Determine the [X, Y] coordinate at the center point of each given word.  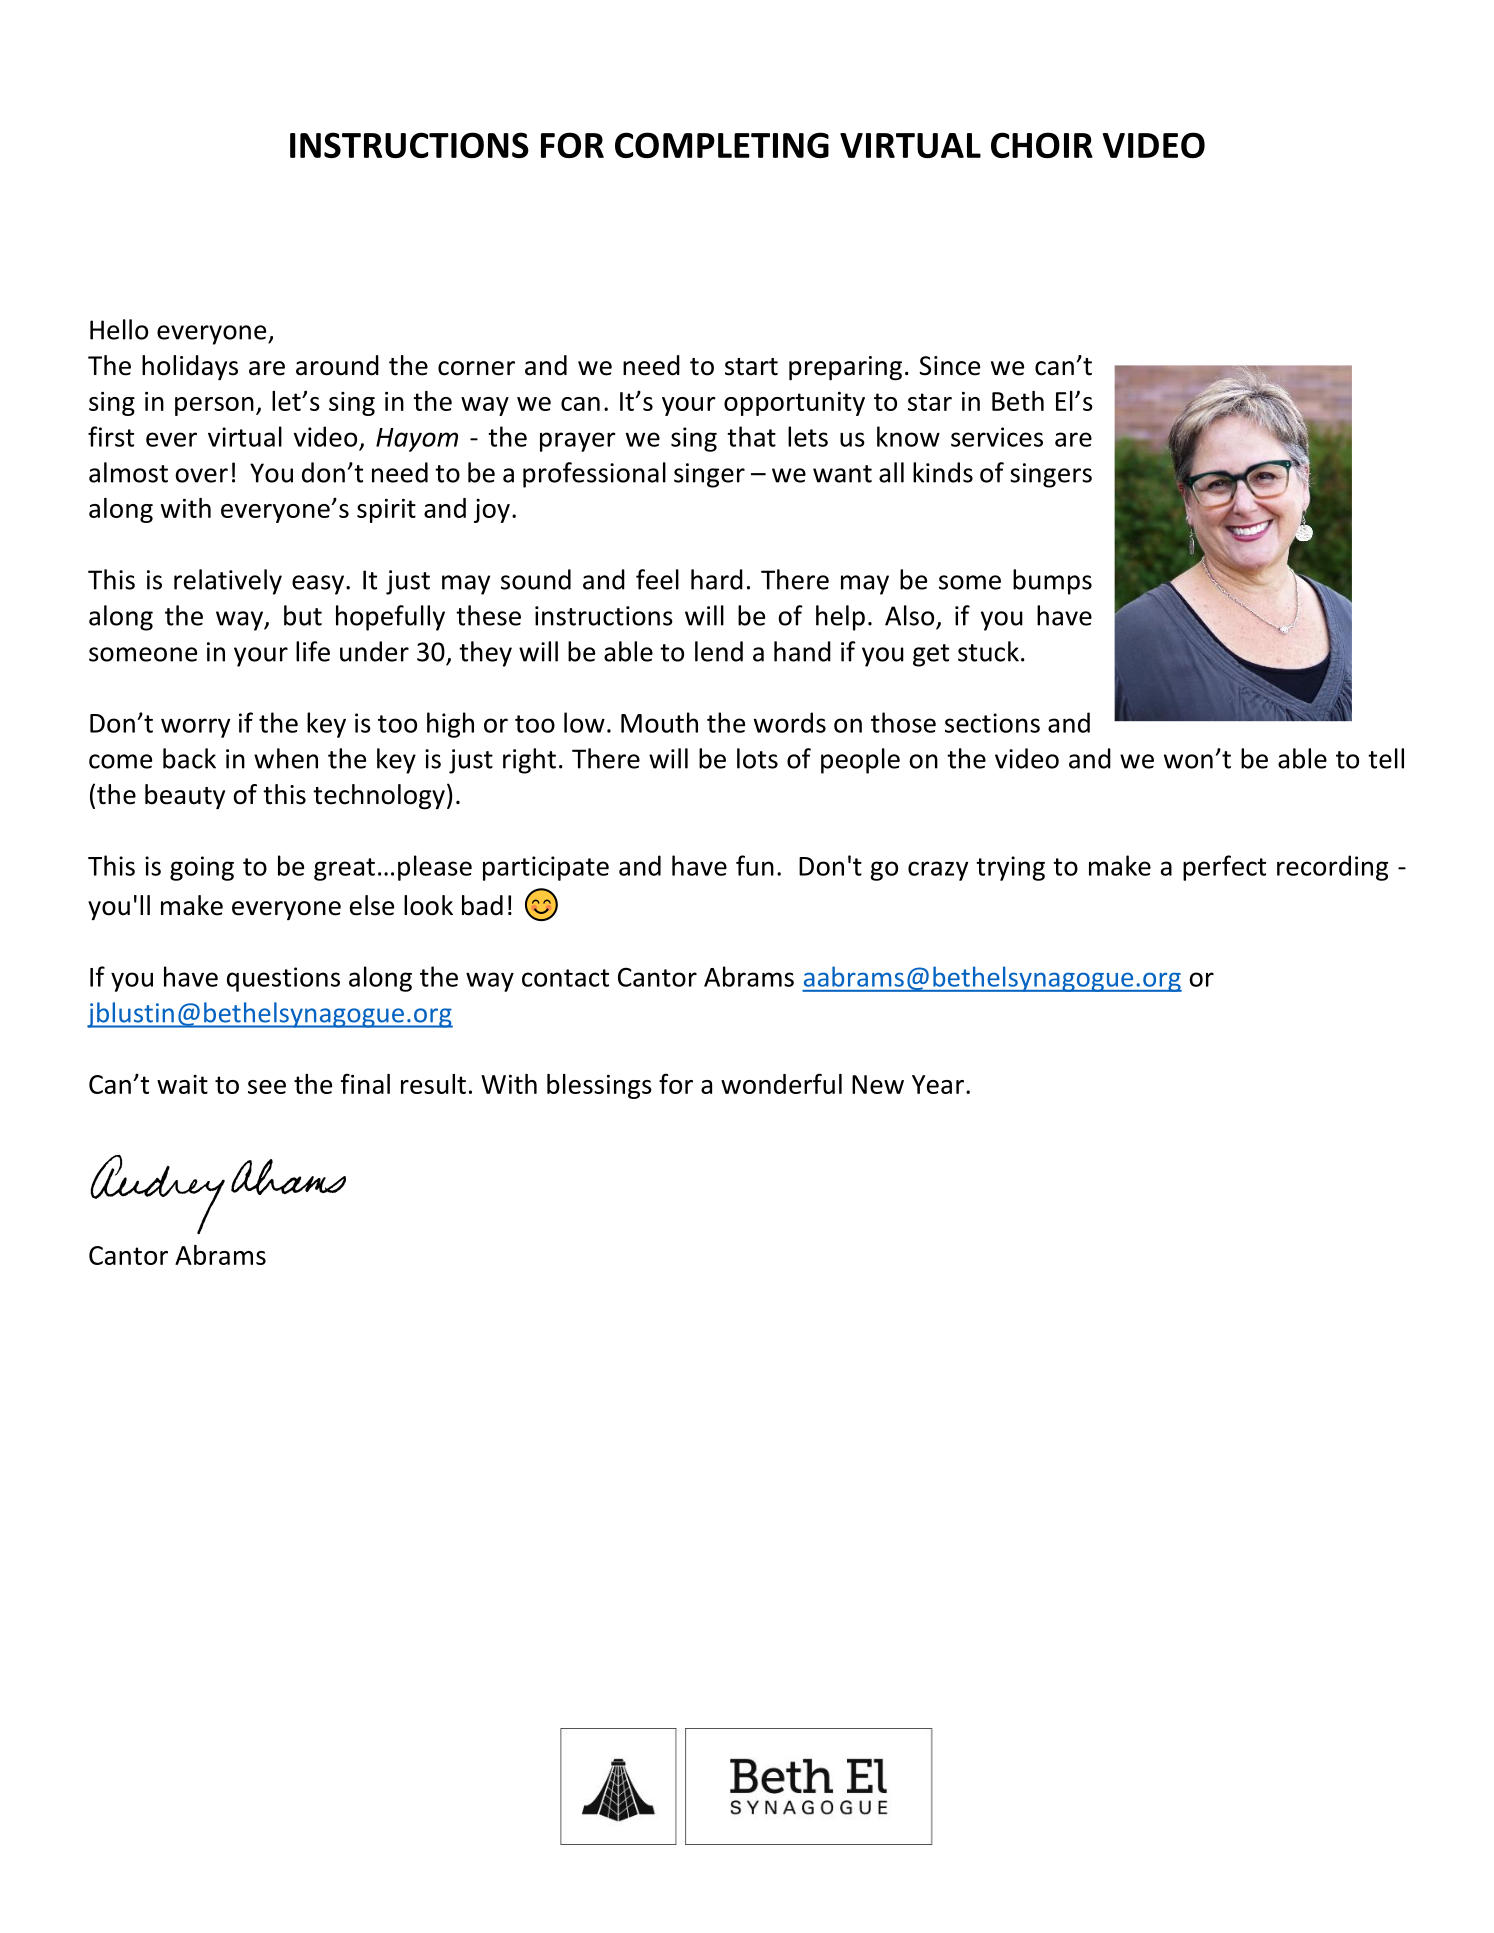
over [201, 475]
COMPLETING [722, 145]
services [997, 437]
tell [1386, 758]
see [267, 1087]
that [751, 436]
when [286, 758]
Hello [119, 329]
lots [757, 758]
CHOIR [1042, 145]
